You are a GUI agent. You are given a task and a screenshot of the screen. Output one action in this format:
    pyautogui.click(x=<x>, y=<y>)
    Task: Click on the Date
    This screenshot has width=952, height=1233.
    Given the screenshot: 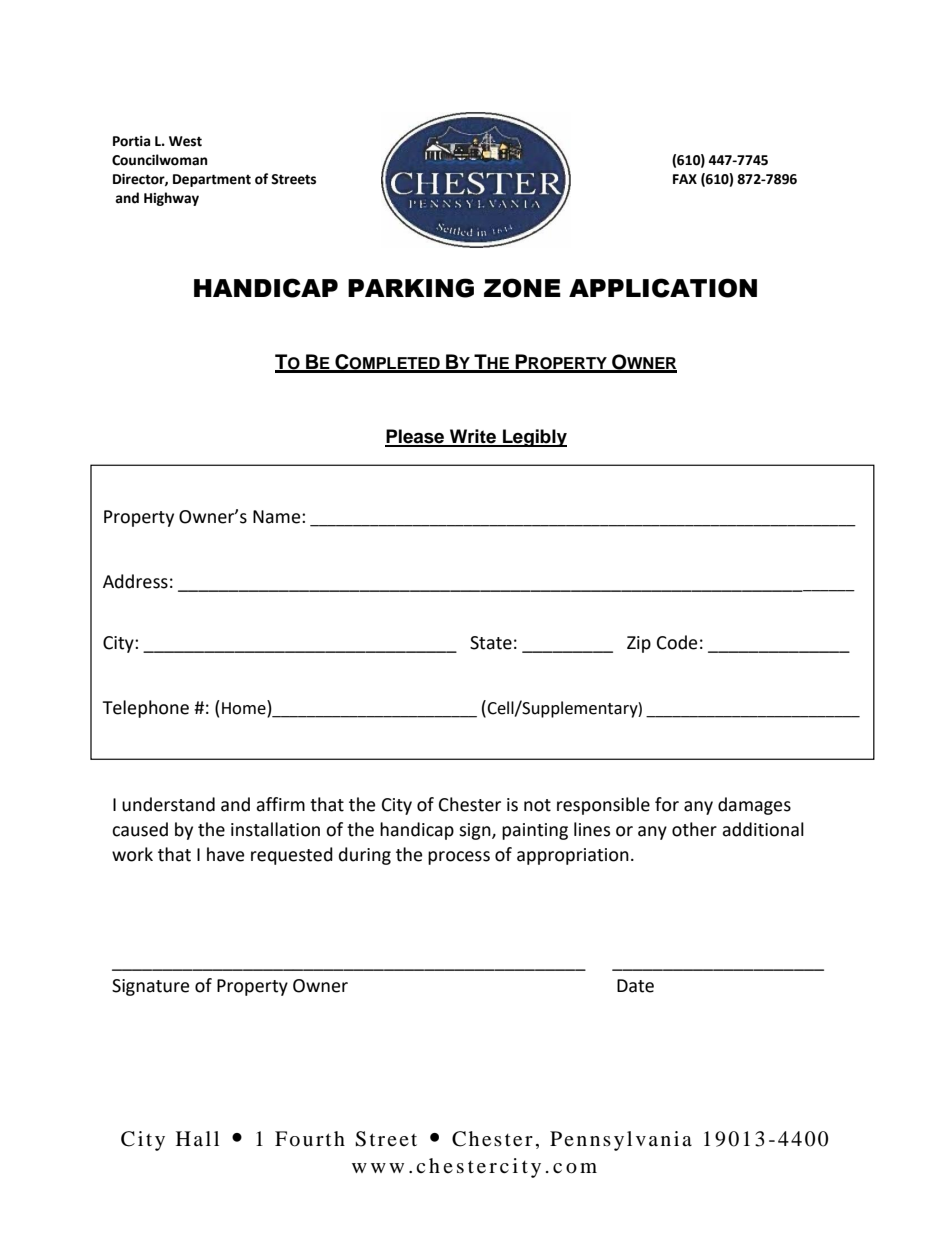 What is the action you would take?
    pyautogui.click(x=635, y=986)
